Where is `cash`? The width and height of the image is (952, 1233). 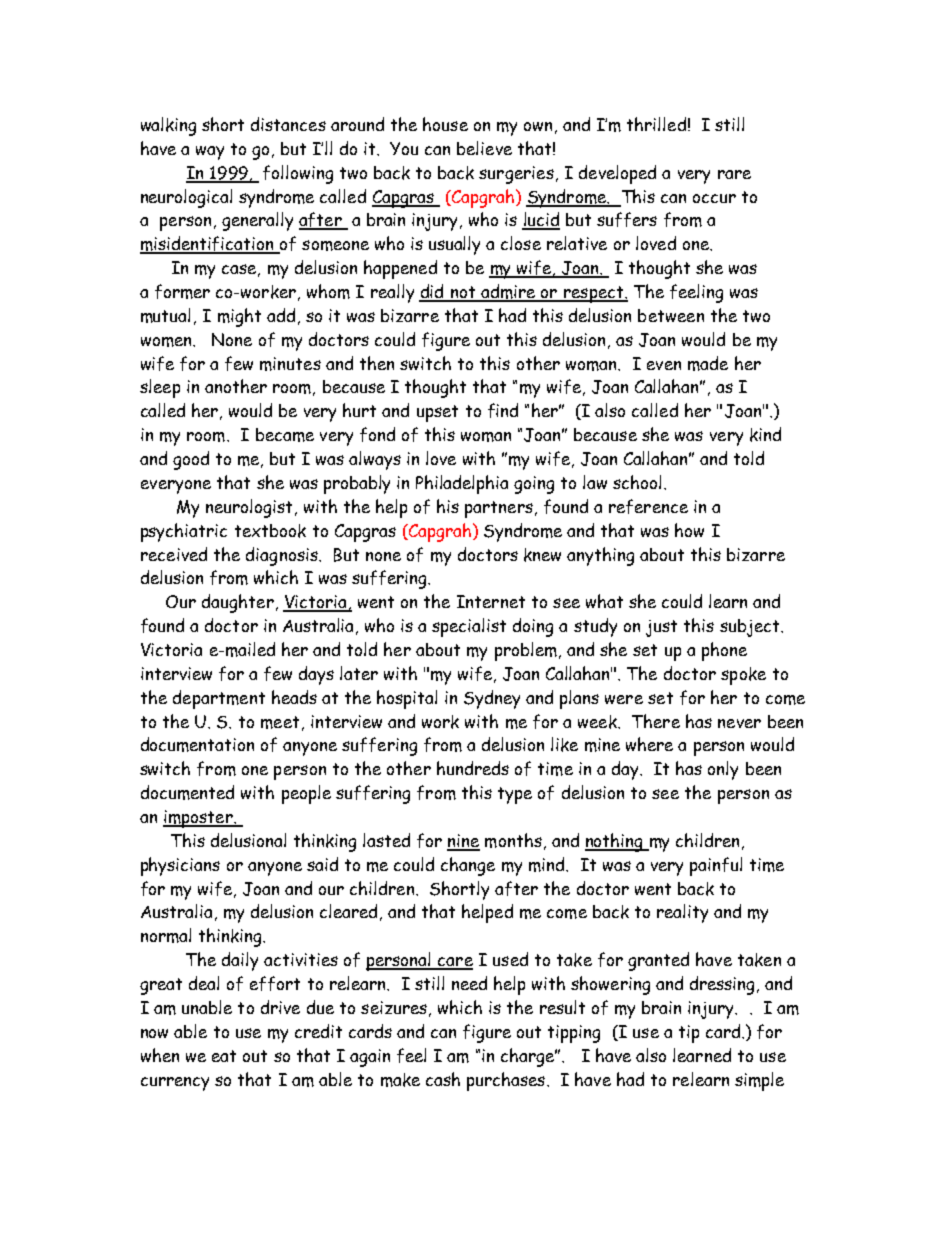 cash is located at coordinates (443, 1079).
